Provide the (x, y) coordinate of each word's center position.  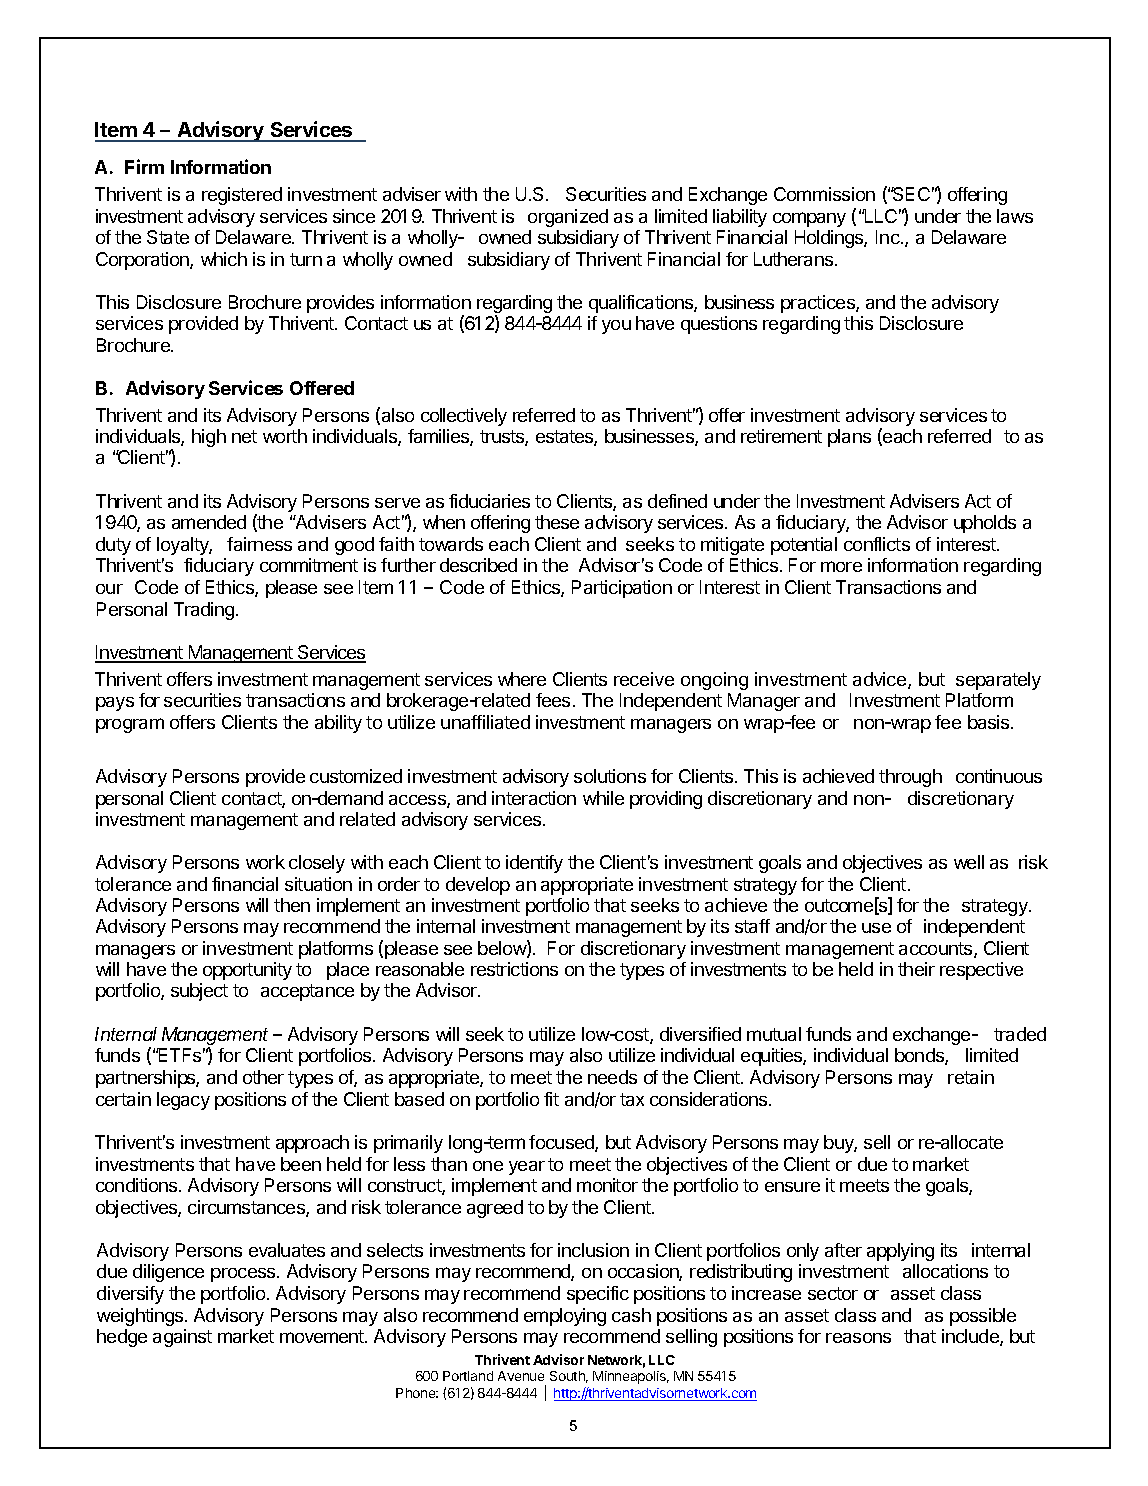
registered (242, 196)
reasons (858, 1338)
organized (568, 218)
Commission (824, 194)
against (182, 1338)
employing (565, 1317)
